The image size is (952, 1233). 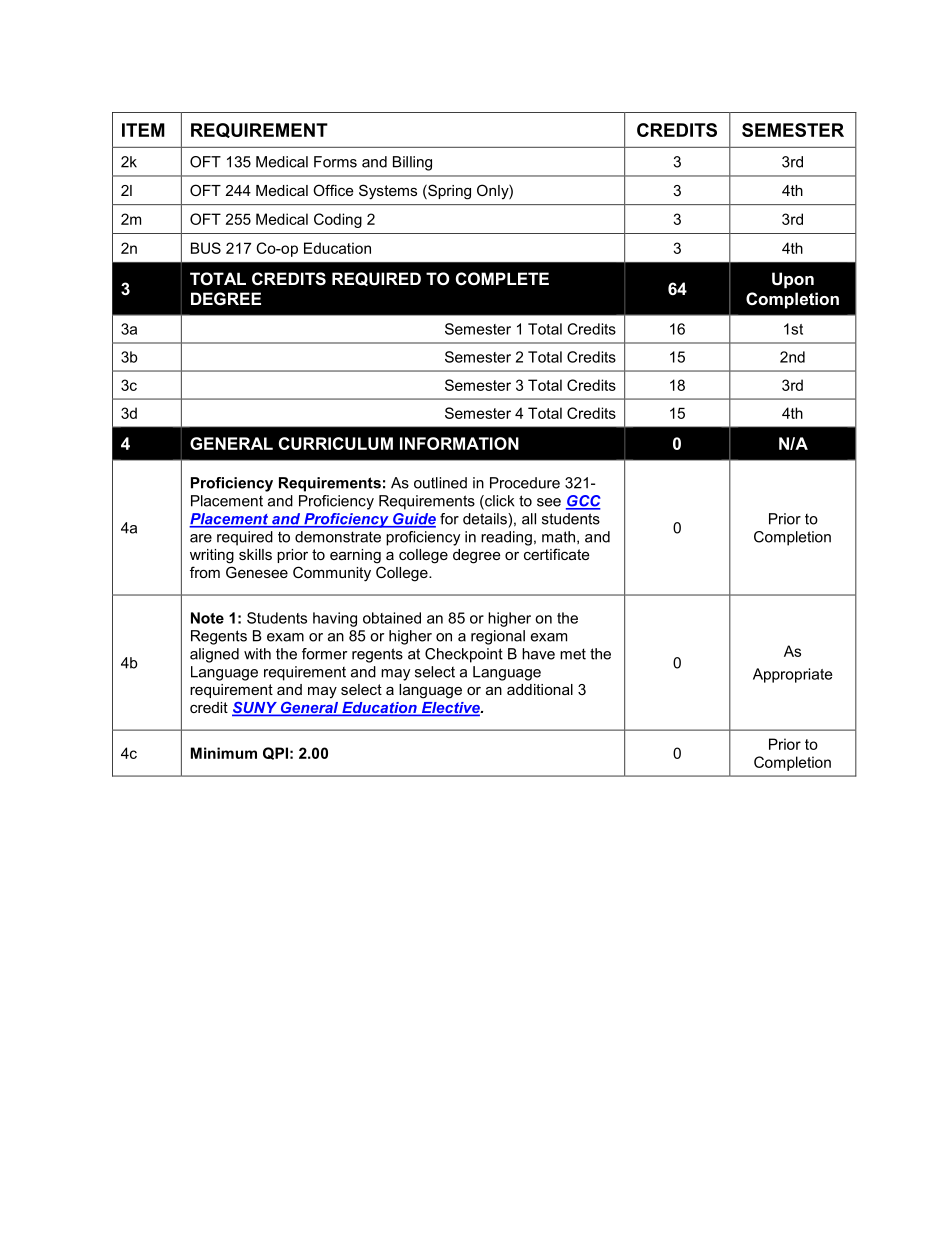 What do you see at coordinates (583, 502) in the document?
I see `GCC` at bounding box center [583, 502].
